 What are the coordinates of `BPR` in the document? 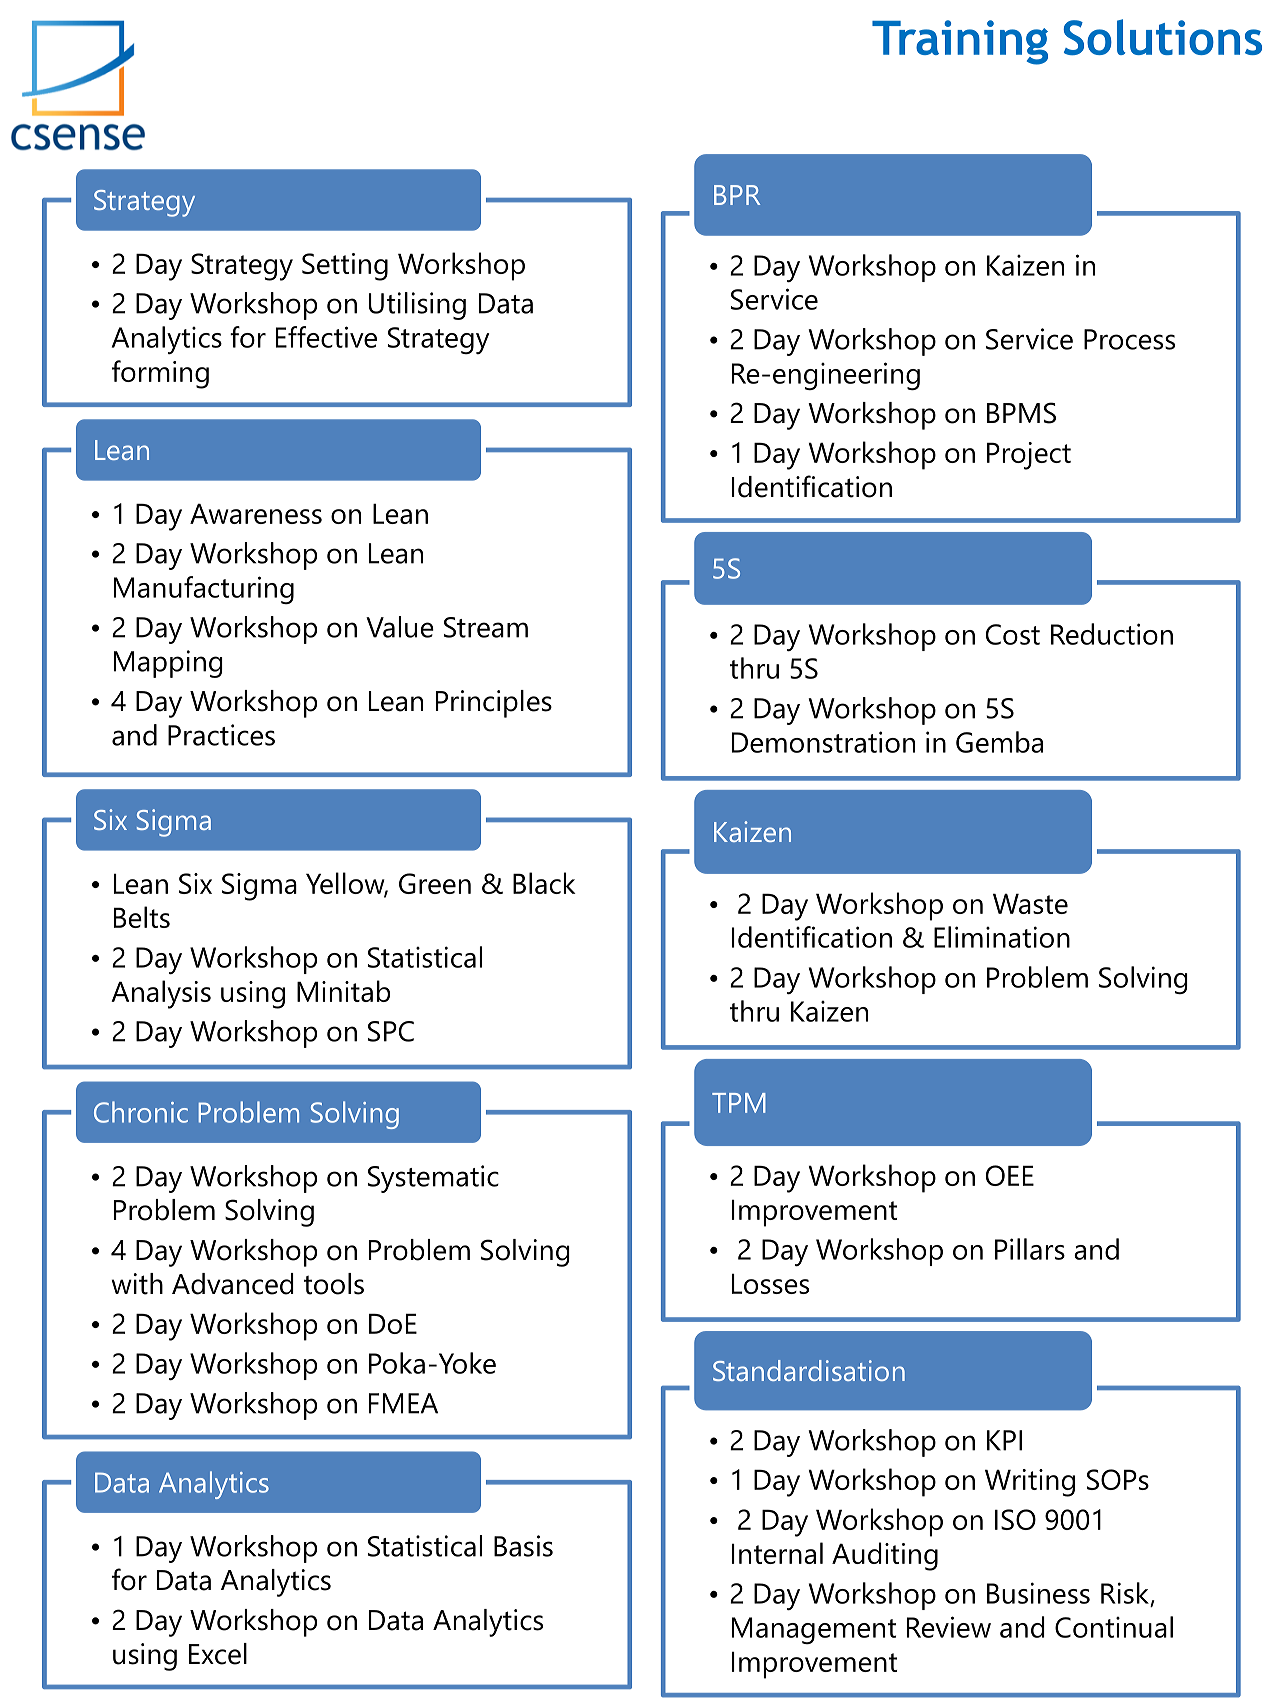 It's located at (737, 195).
